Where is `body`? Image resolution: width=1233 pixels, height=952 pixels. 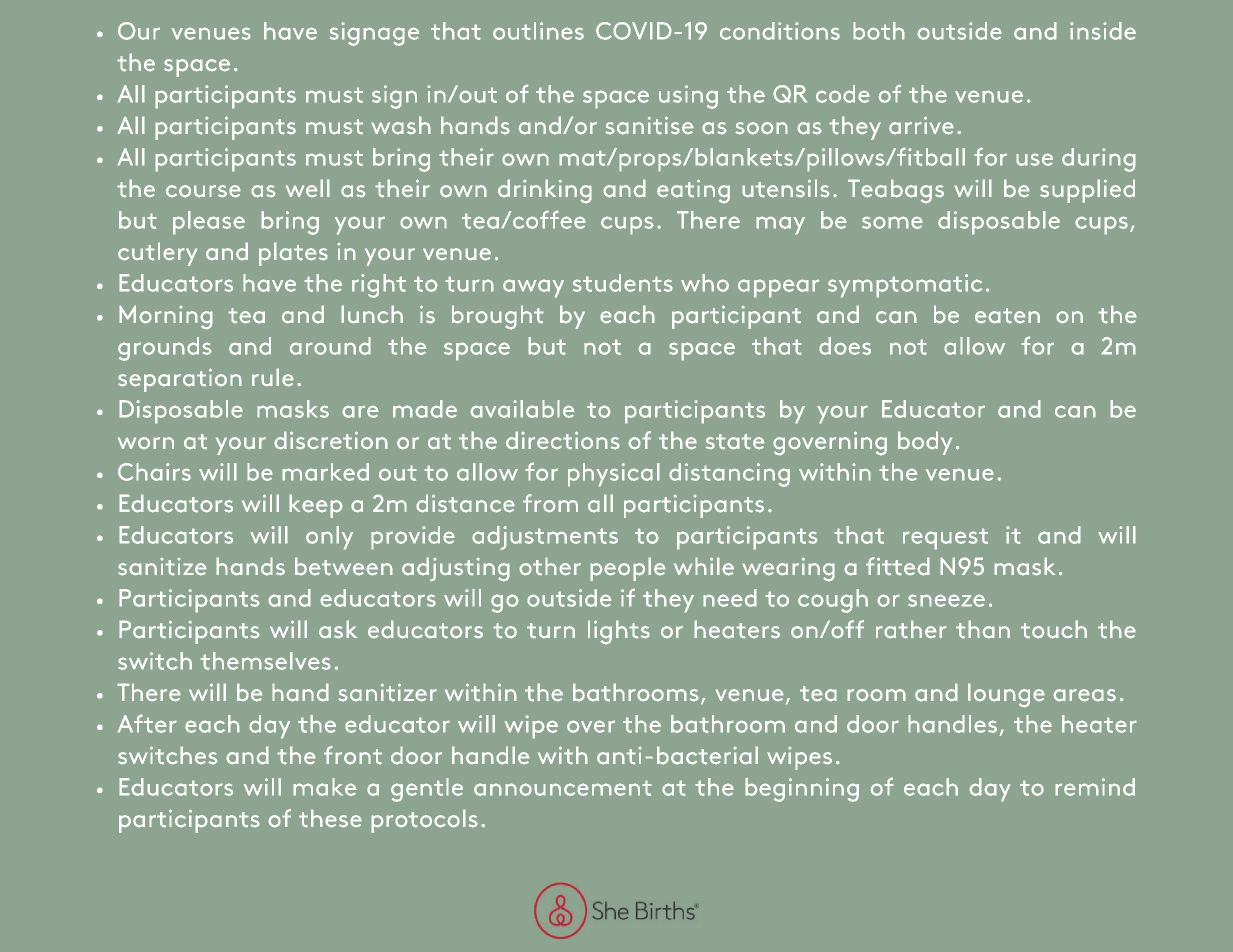 body is located at coordinates (925, 443).
